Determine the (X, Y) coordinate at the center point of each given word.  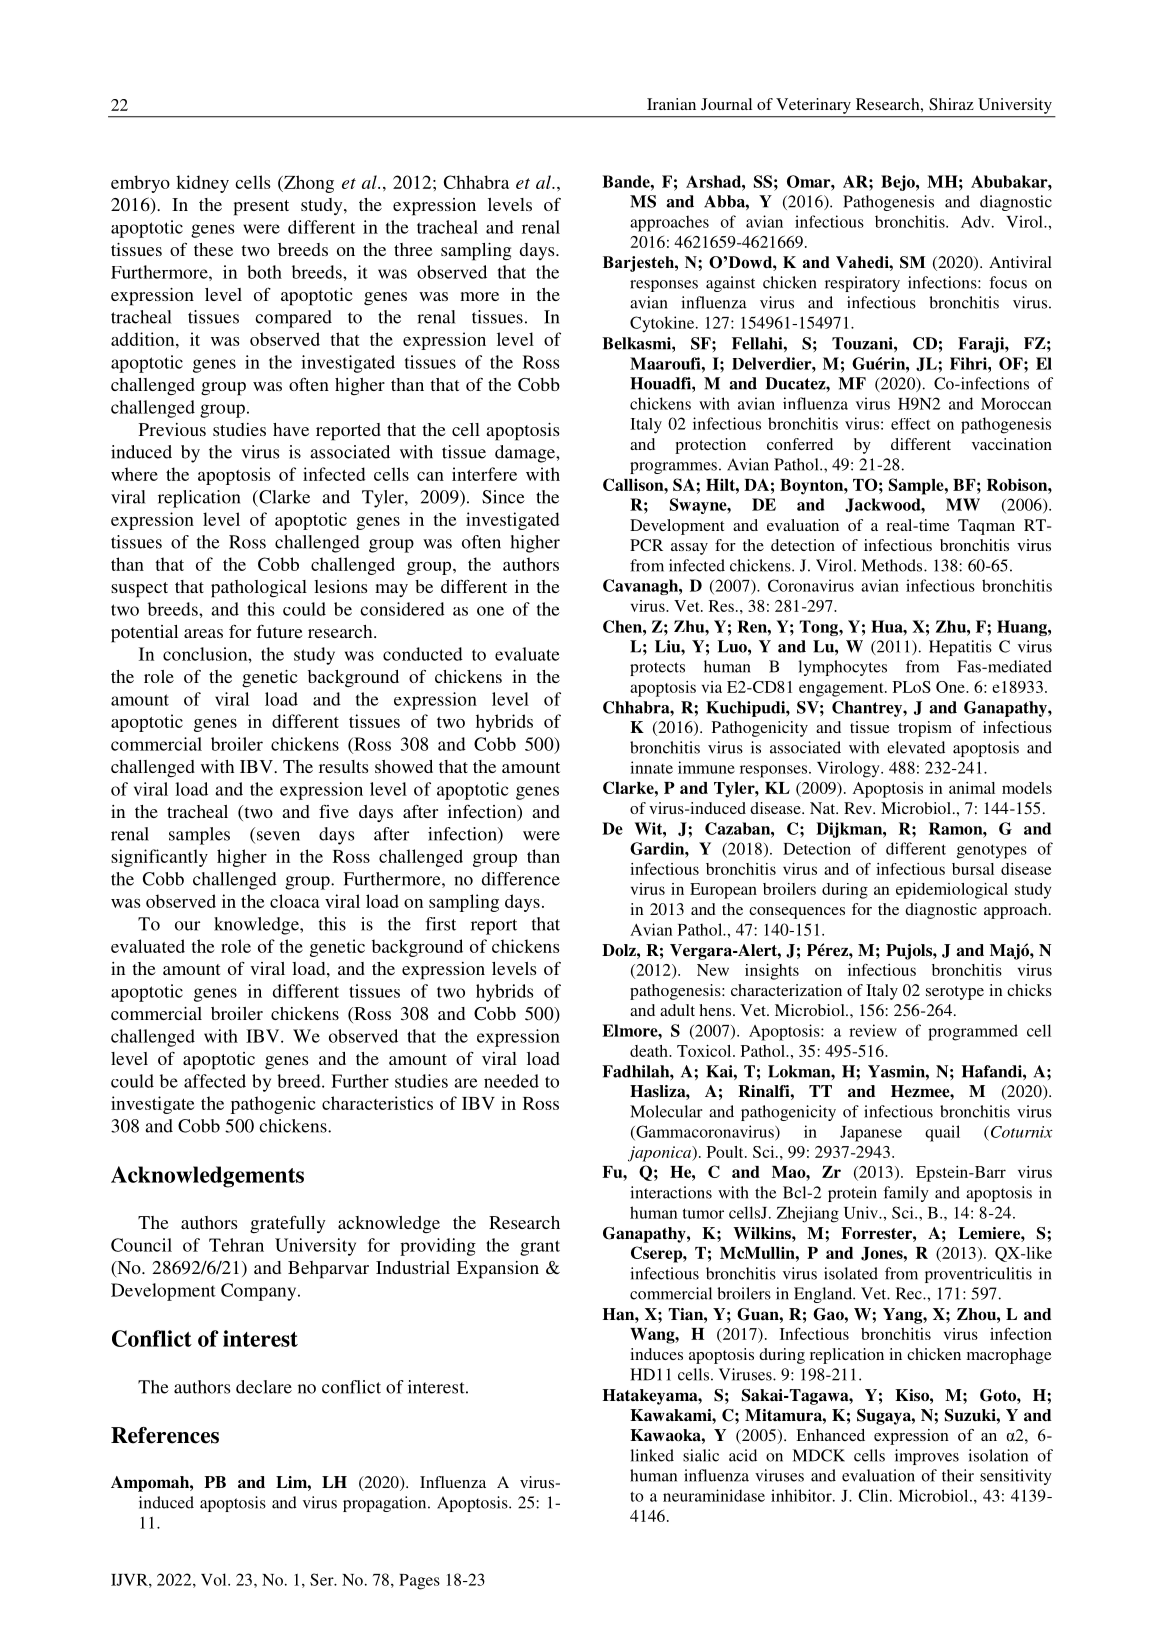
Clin (873, 1495)
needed (511, 1081)
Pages (419, 1582)
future (279, 631)
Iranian (671, 104)
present (261, 208)
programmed (973, 1032)
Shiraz (951, 104)
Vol (215, 1579)
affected (215, 1081)
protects (657, 669)
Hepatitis (960, 648)
